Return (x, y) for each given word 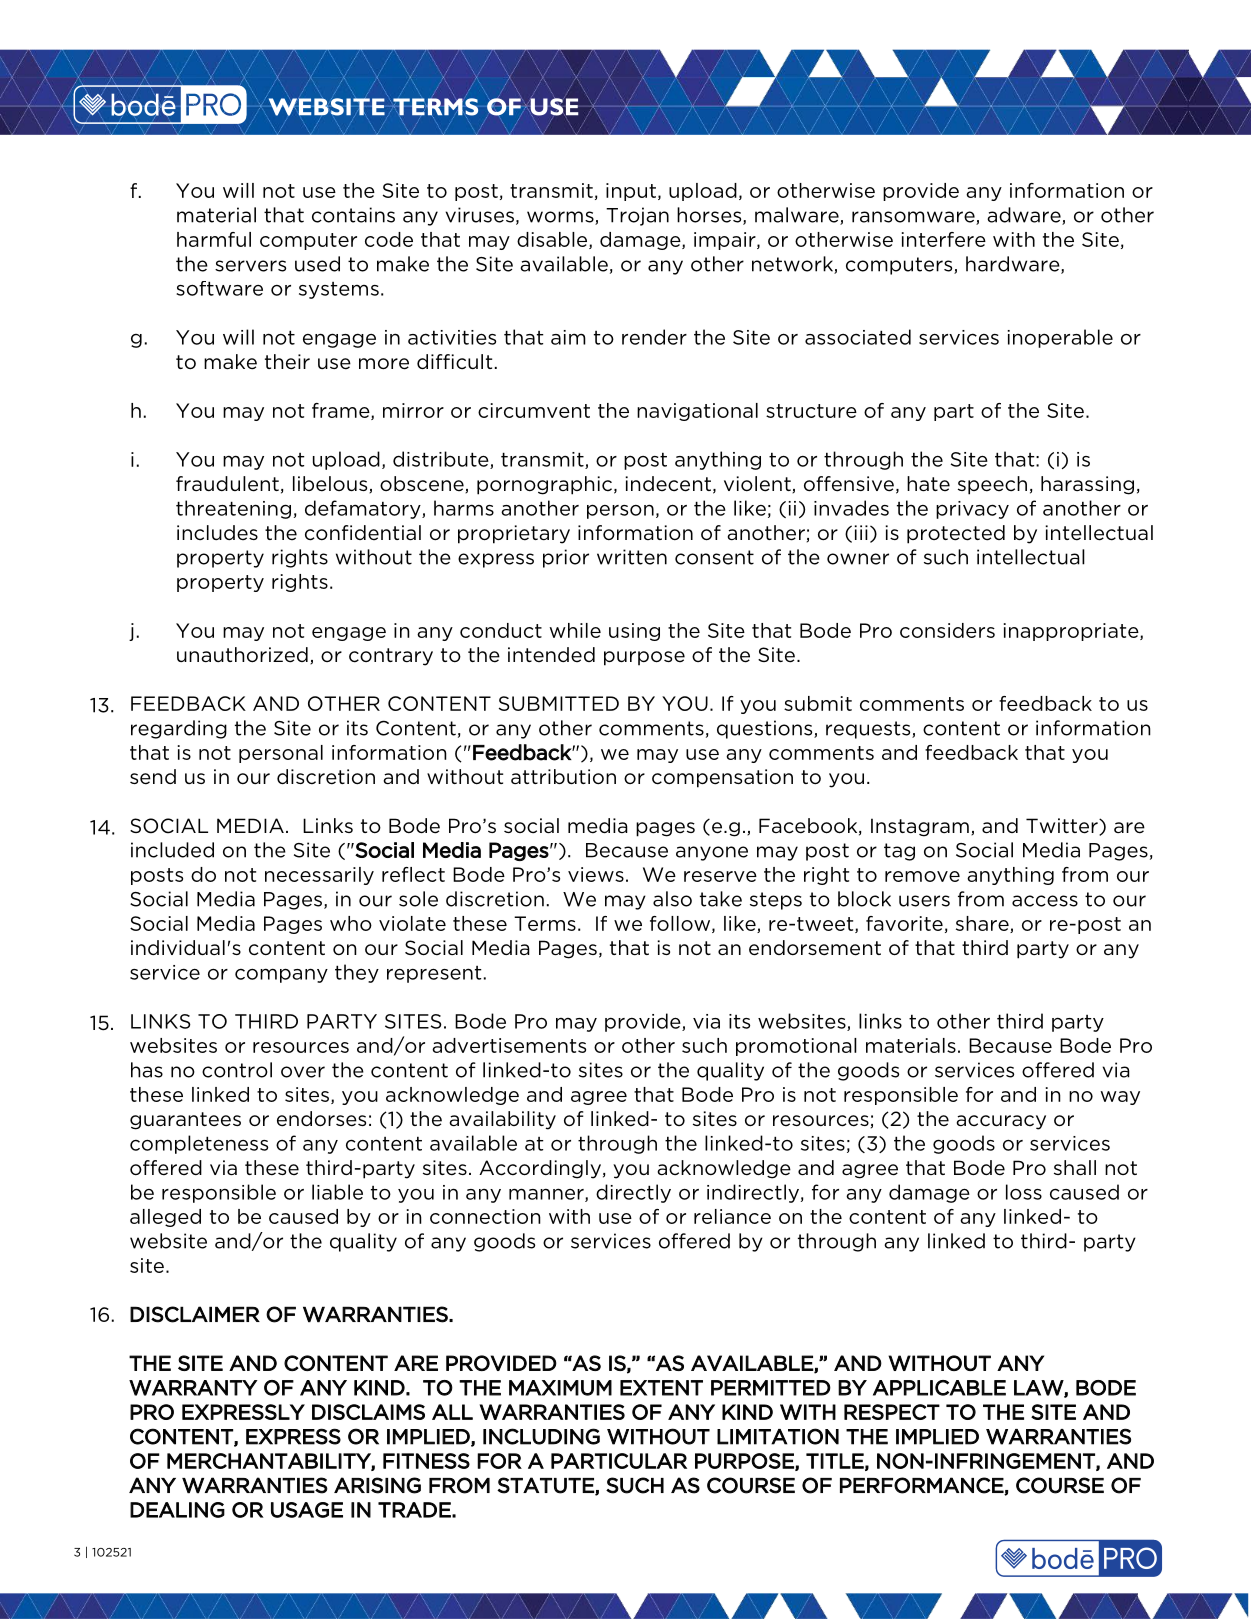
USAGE (307, 1510)
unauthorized (242, 655)
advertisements (509, 1045)
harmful (214, 239)
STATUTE (546, 1486)
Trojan (637, 216)
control (237, 1070)
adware (1025, 216)
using (634, 632)
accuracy (1001, 1122)
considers (947, 630)
